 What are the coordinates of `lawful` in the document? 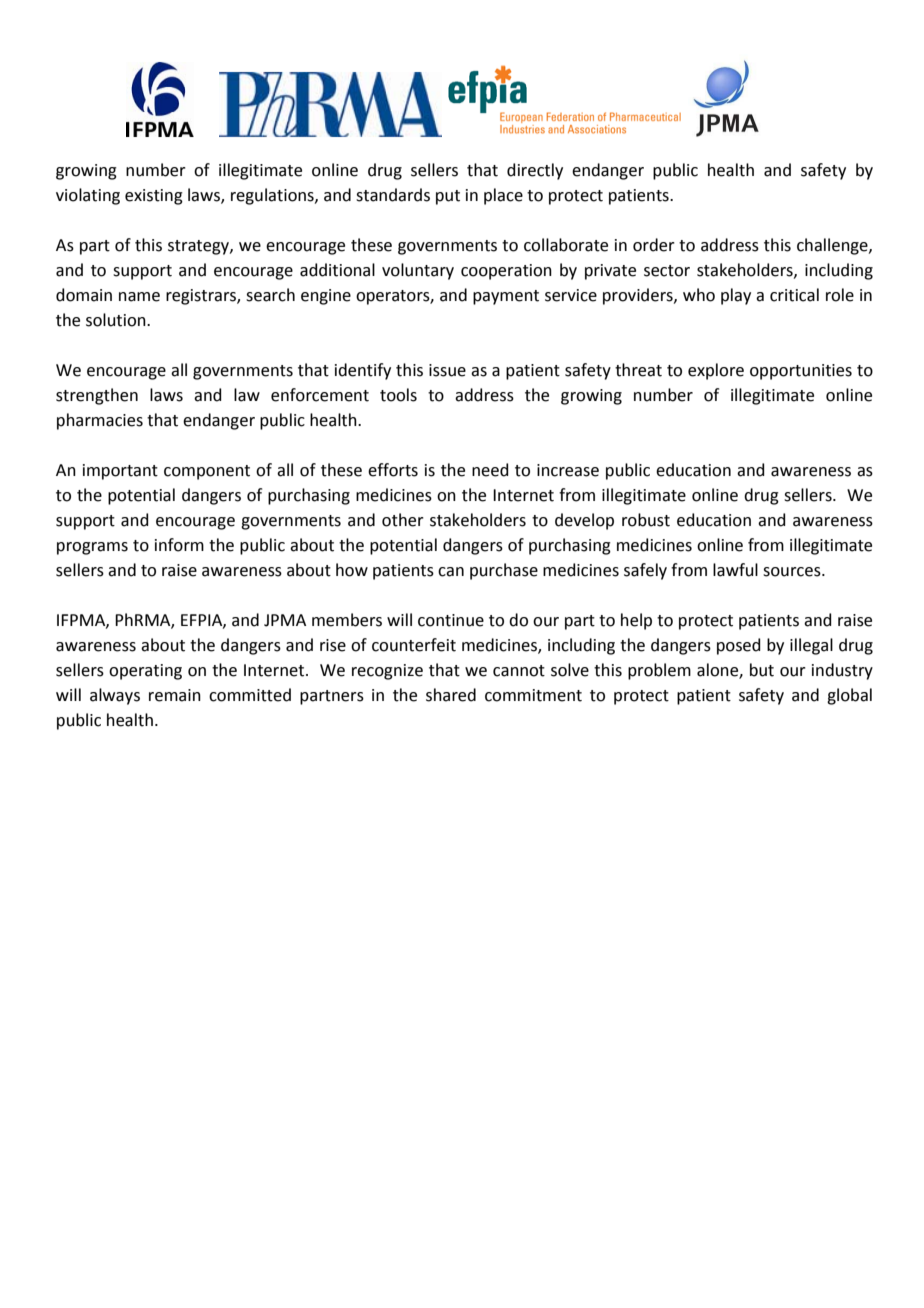 It's located at (735, 570).
